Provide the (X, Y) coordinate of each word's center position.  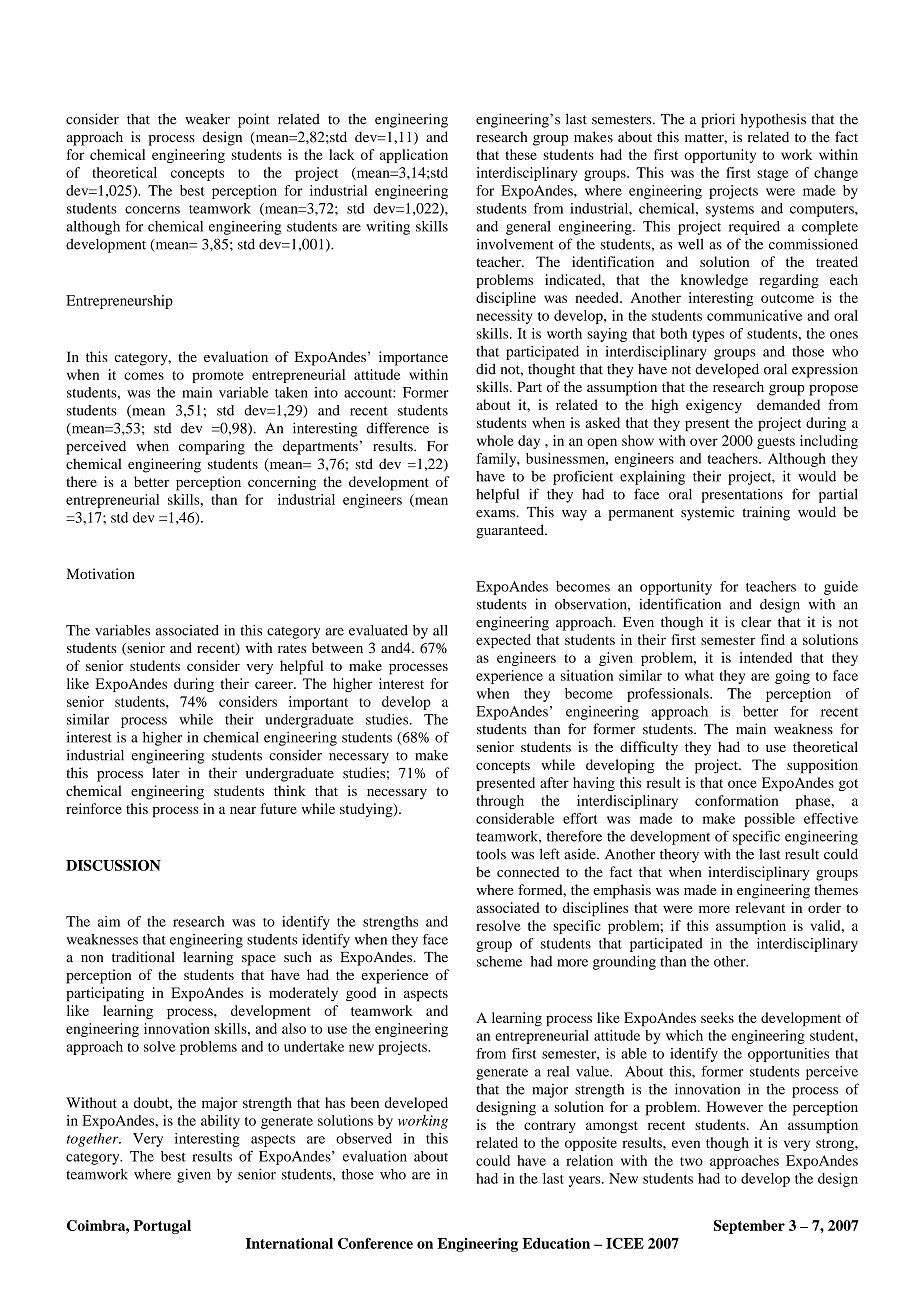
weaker (207, 119)
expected (503, 641)
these (521, 154)
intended (765, 657)
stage (773, 175)
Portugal (162, 1227)
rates (292, 648)
